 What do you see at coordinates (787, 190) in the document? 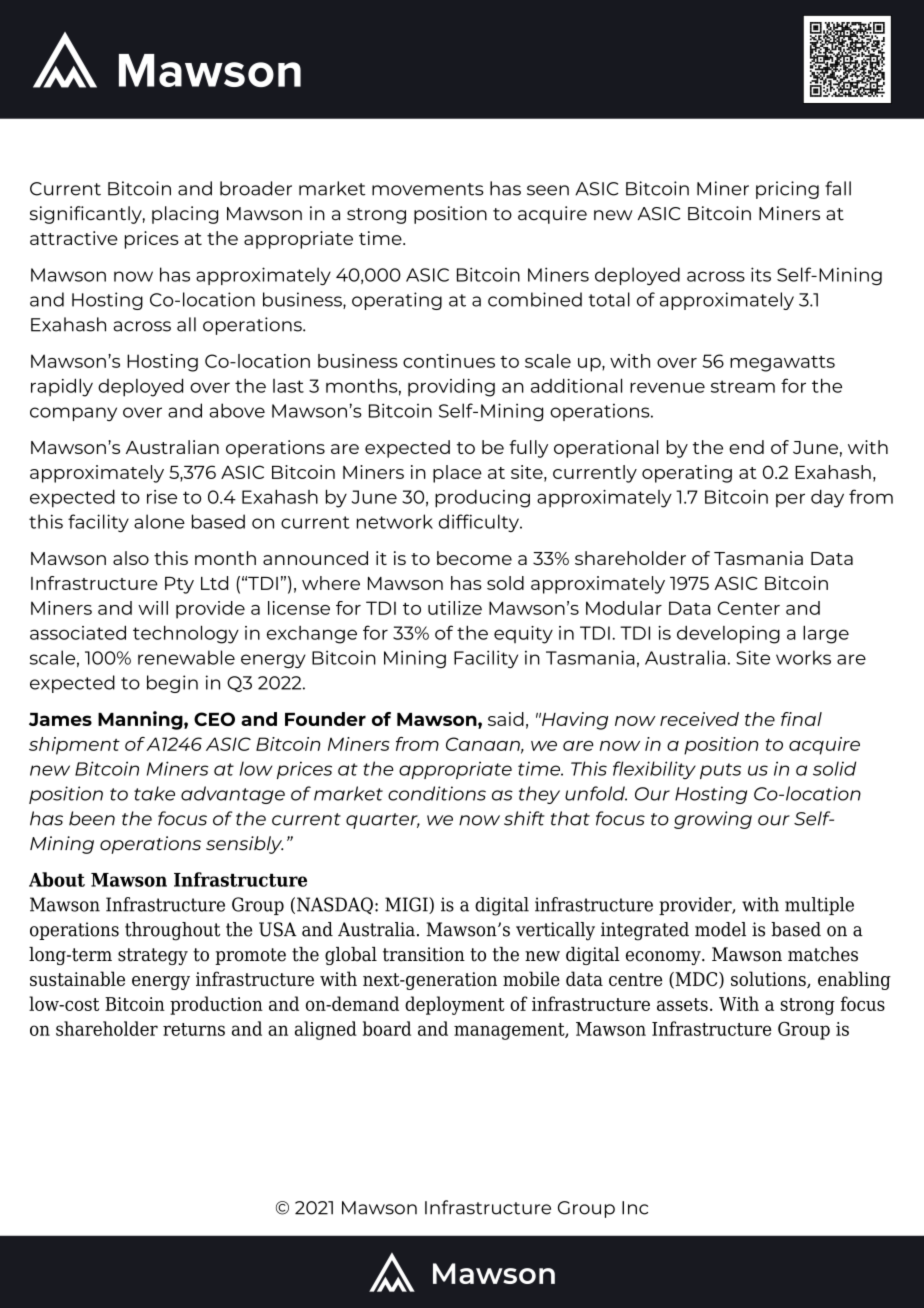
I see `pricing` at bounding box center [787, 190].
